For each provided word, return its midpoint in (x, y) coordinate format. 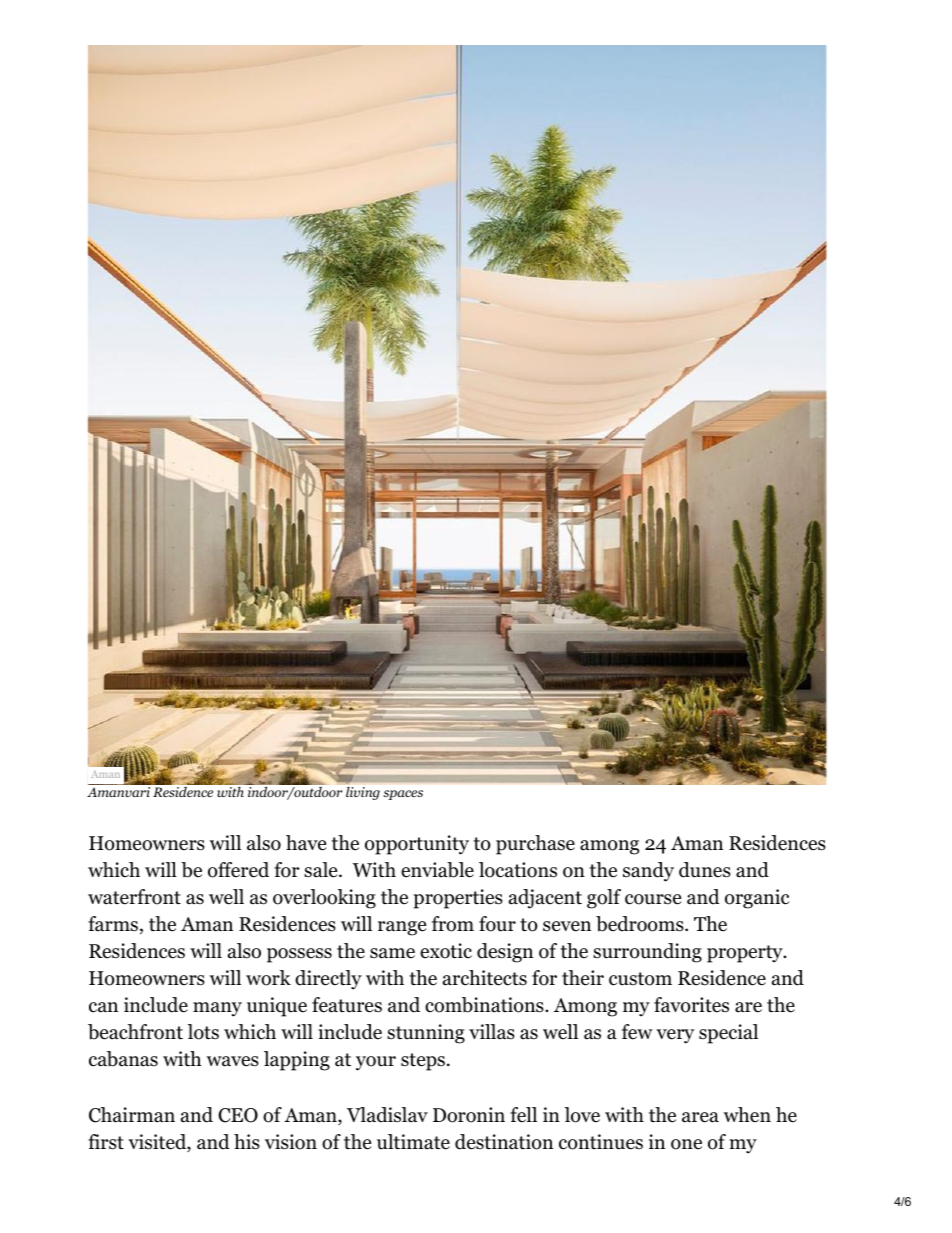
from (453, 924)
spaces (403, 795)
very (675, 1036)
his (247, 1142)
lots (203, 1032)
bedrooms (640, 924)
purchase (535, 845)
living (363, 793)
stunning (426, 1034)
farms (113, 924)
